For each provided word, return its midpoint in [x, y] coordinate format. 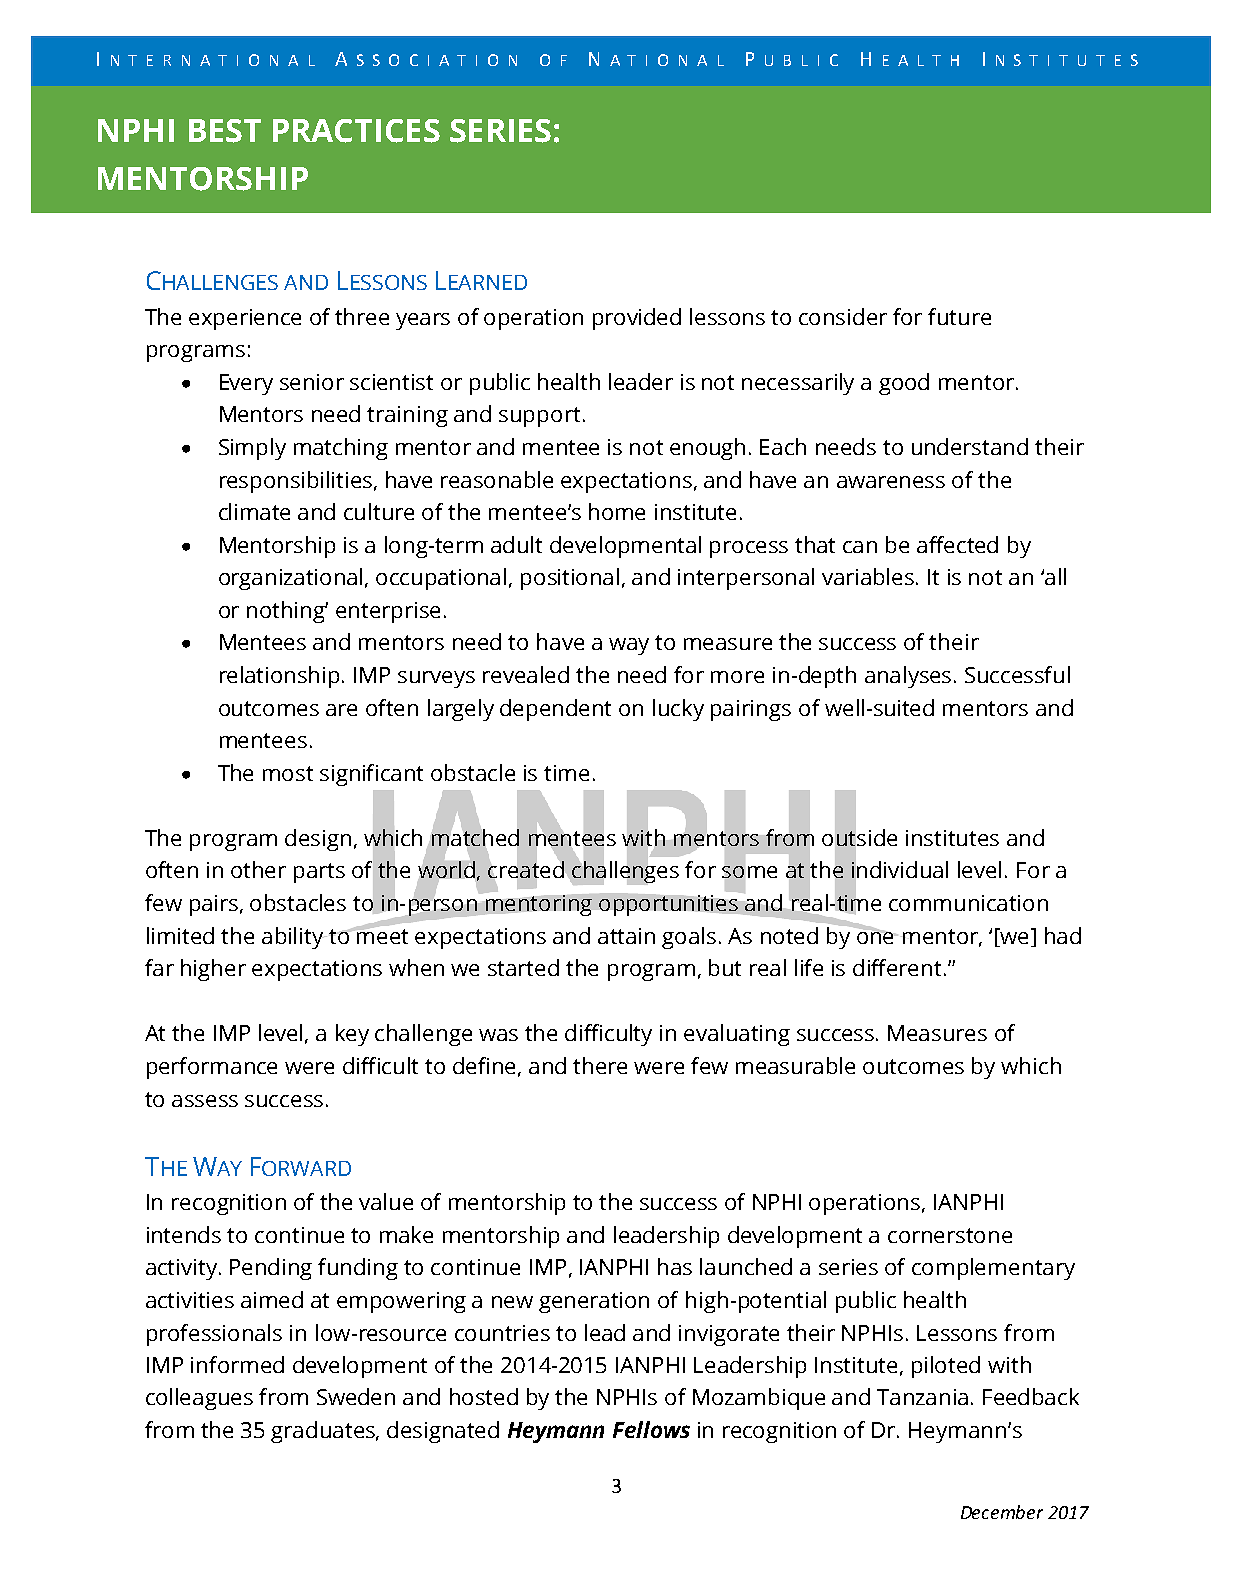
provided [637, 319]
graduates [324, 1432]
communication [968, 903]
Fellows [651, 1429]
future [959, 316]
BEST [225, 131]
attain [626, 936]
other [258, 869]
